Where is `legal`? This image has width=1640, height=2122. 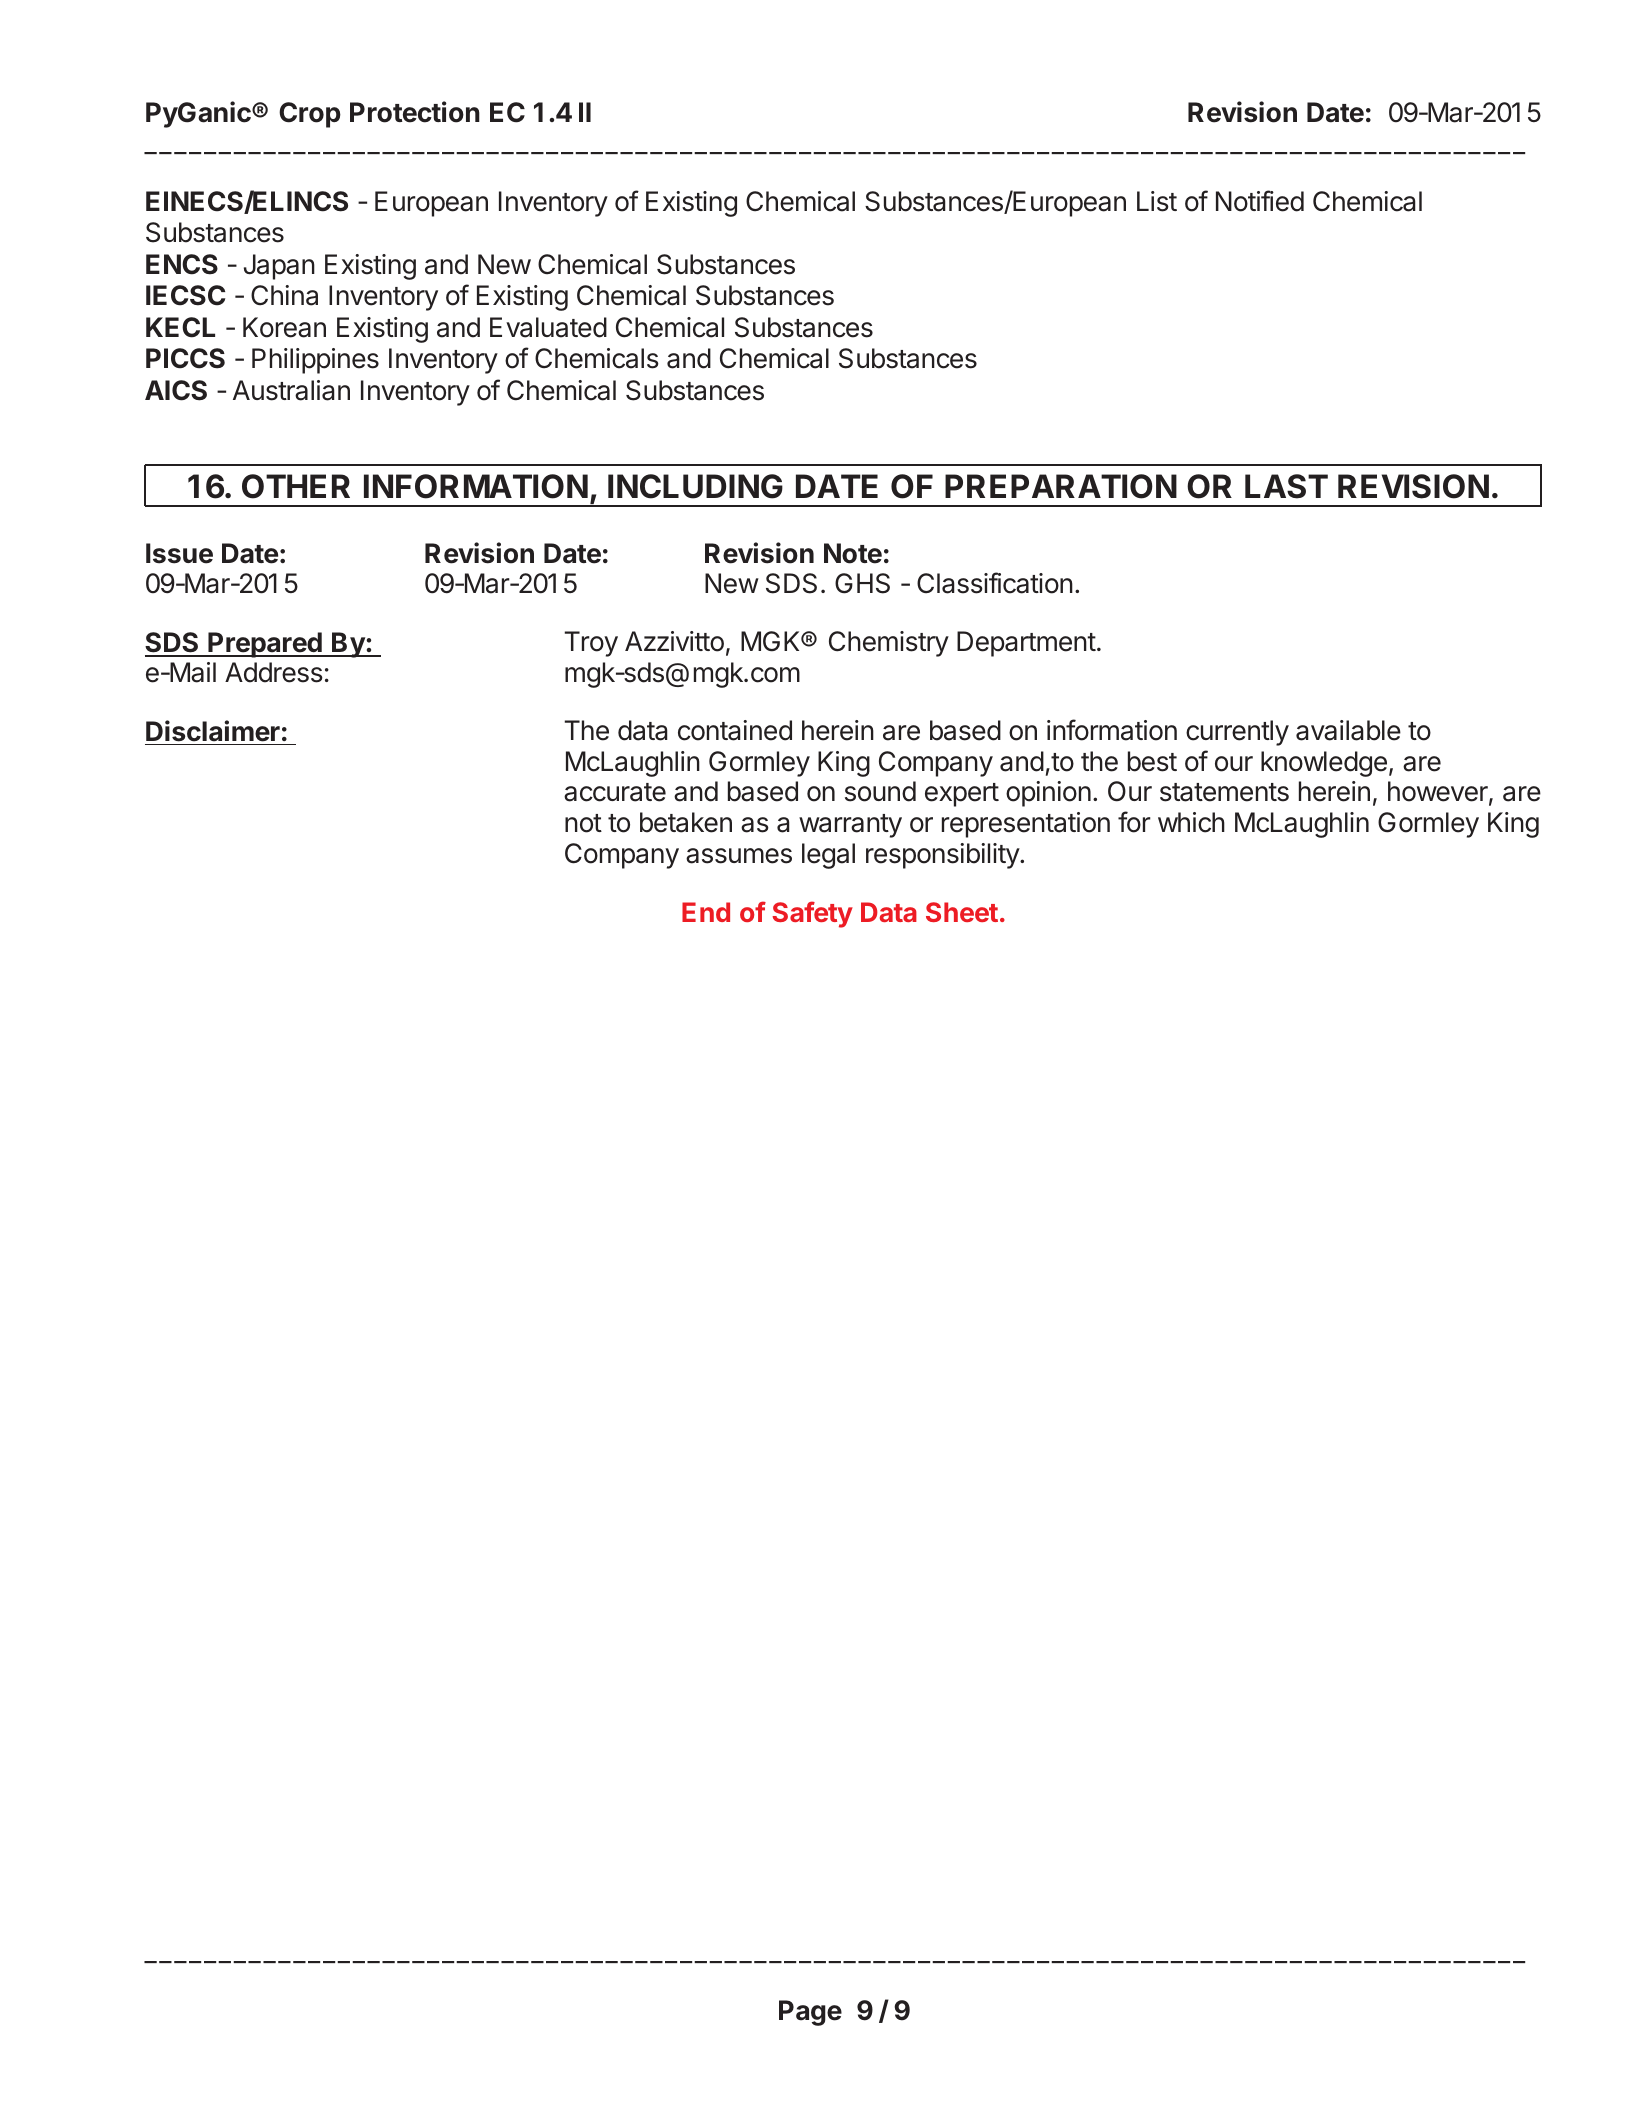
legal is located at coordinates (828, 856).
